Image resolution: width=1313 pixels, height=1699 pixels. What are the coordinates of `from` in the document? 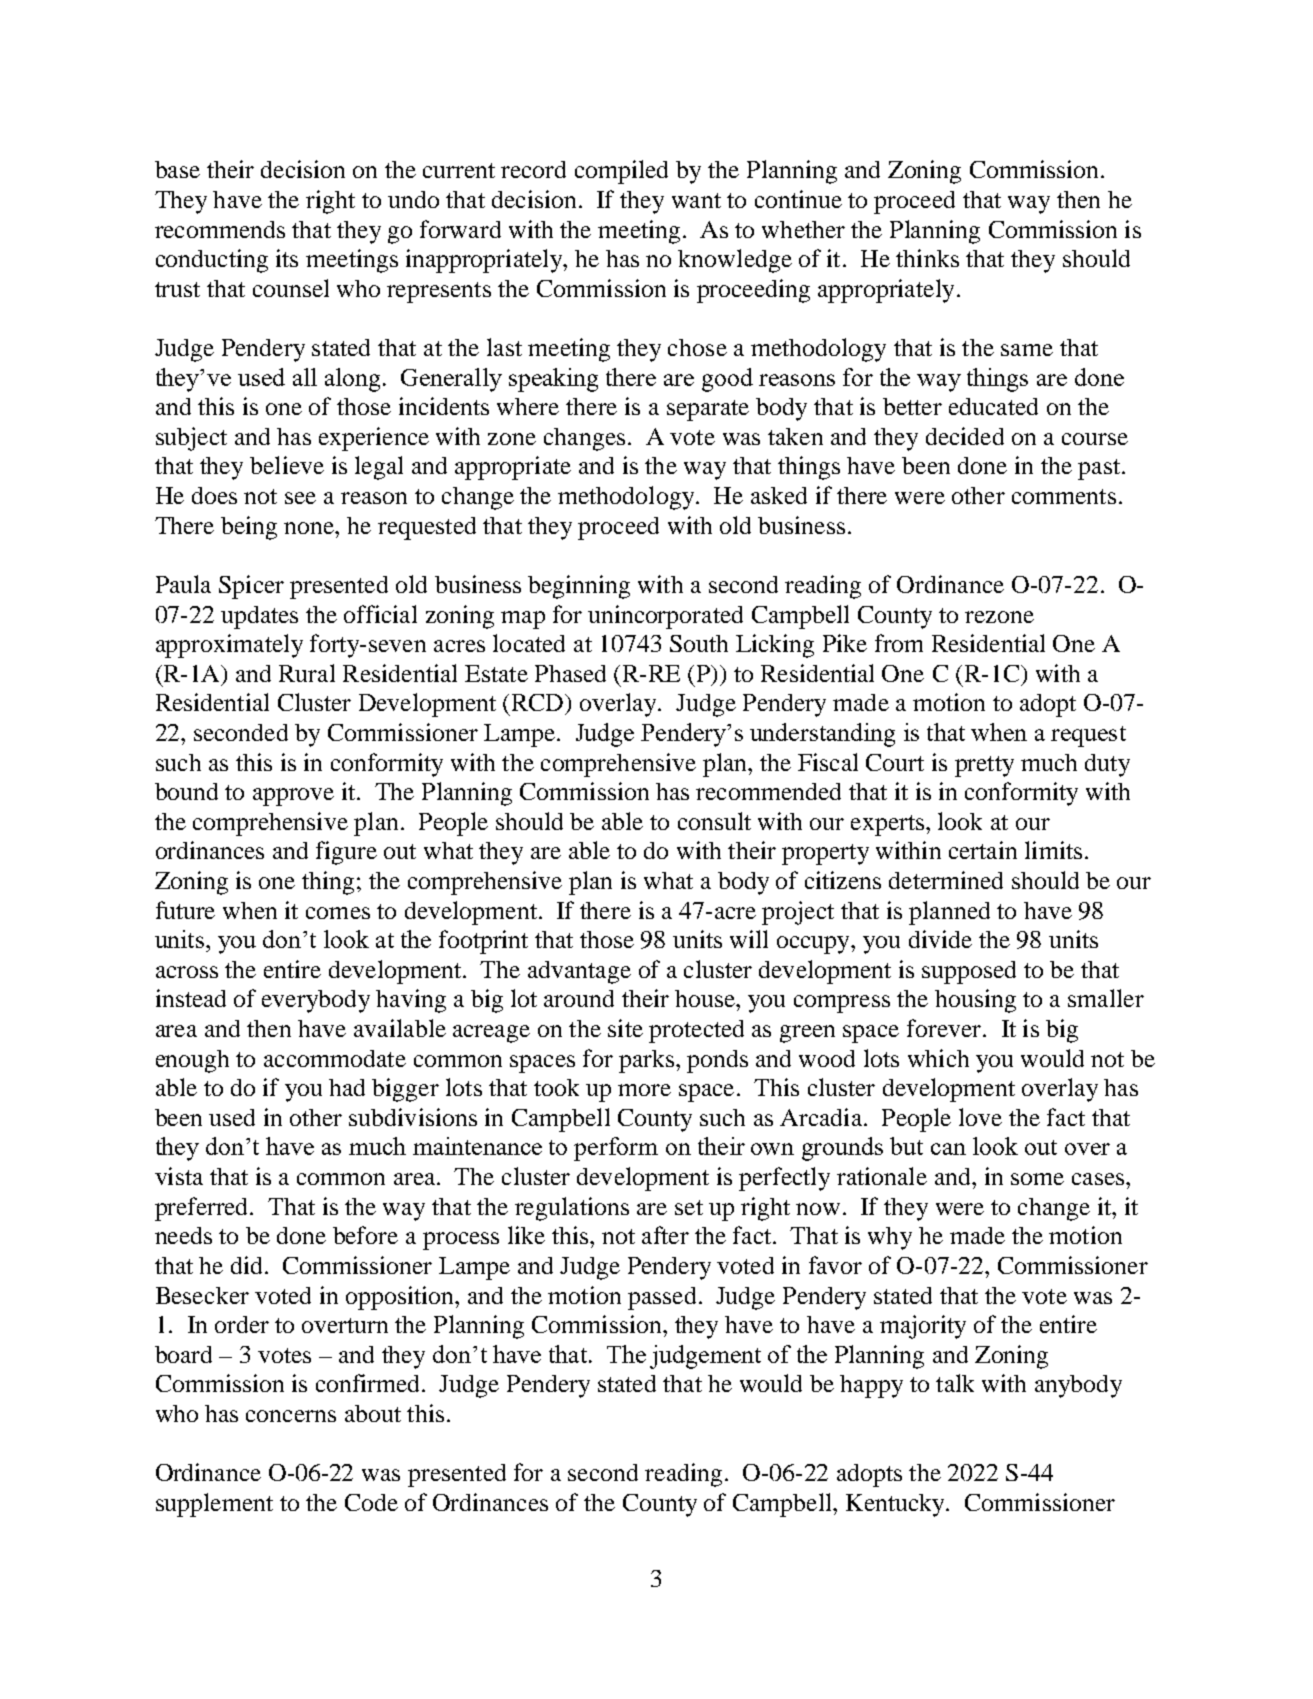 It's located at (899, 643).
